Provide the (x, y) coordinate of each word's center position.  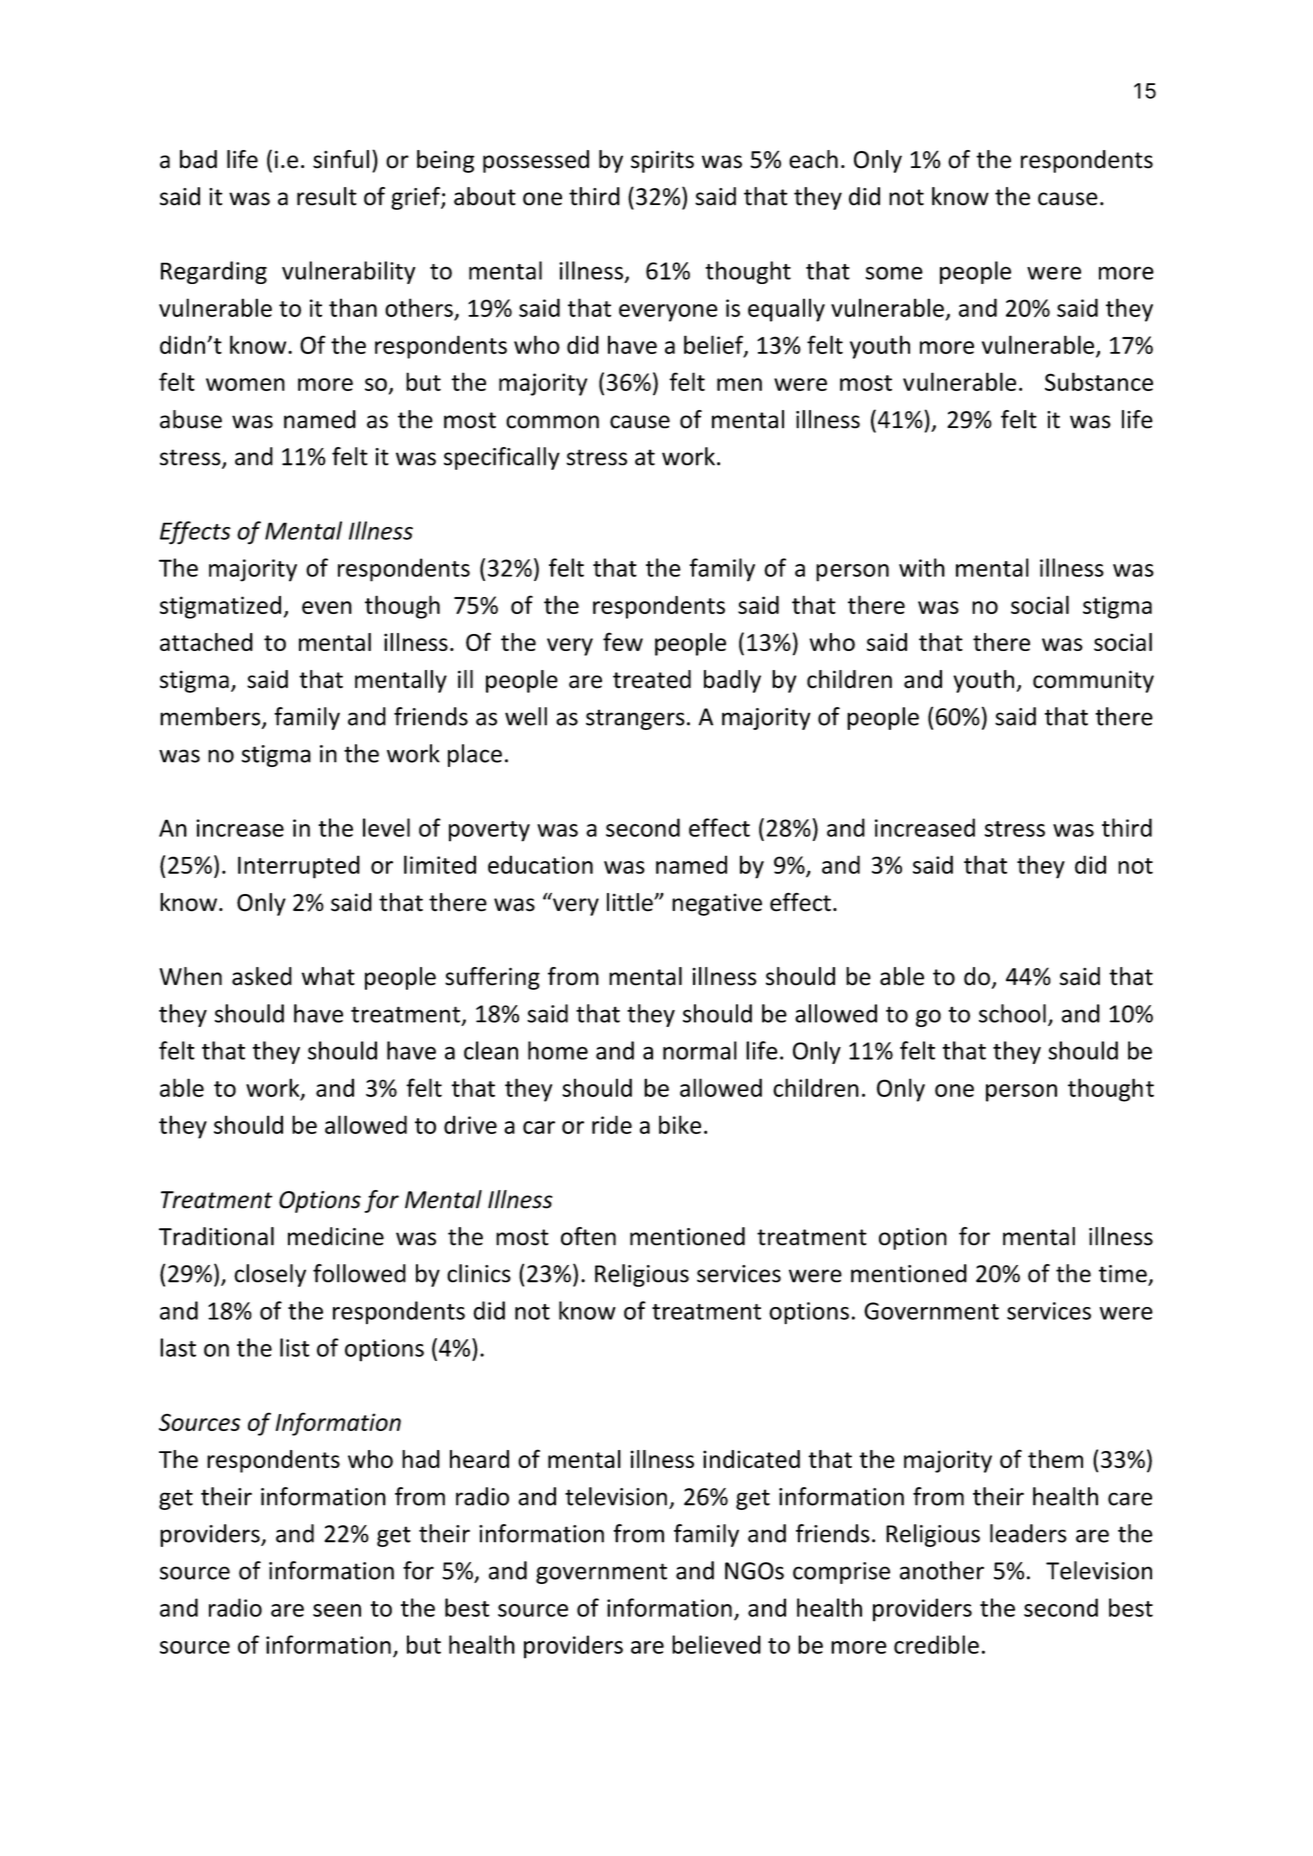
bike (680, 1124)
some (894, 273)
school (1012, 1013)
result (327, 196)
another (942, 1570)
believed (716, 1644)
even (327, 607)
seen (337, 1610)
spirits (662, 161)
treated (652, 679)
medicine (336, 1236)
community (1093, 681)
